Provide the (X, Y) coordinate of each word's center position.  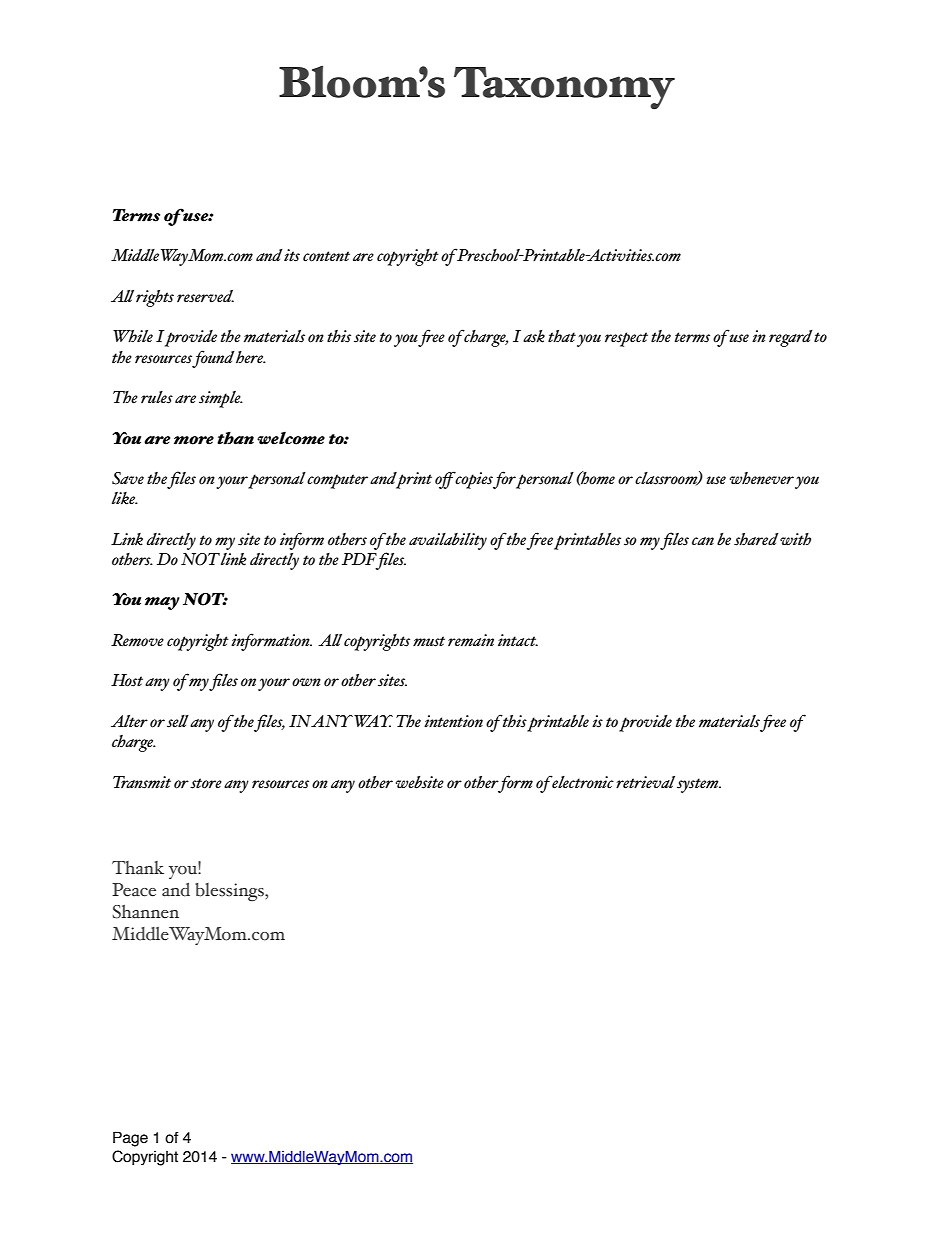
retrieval (645, 782)
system (699, 785)
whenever (762, 478)
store (206, 783)
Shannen (146, 912)
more (194, 440)
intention (453, 721)
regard (790, 338)
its (292, 255)
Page (130, 1139)
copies (473, 480)
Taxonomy (564, 88)
